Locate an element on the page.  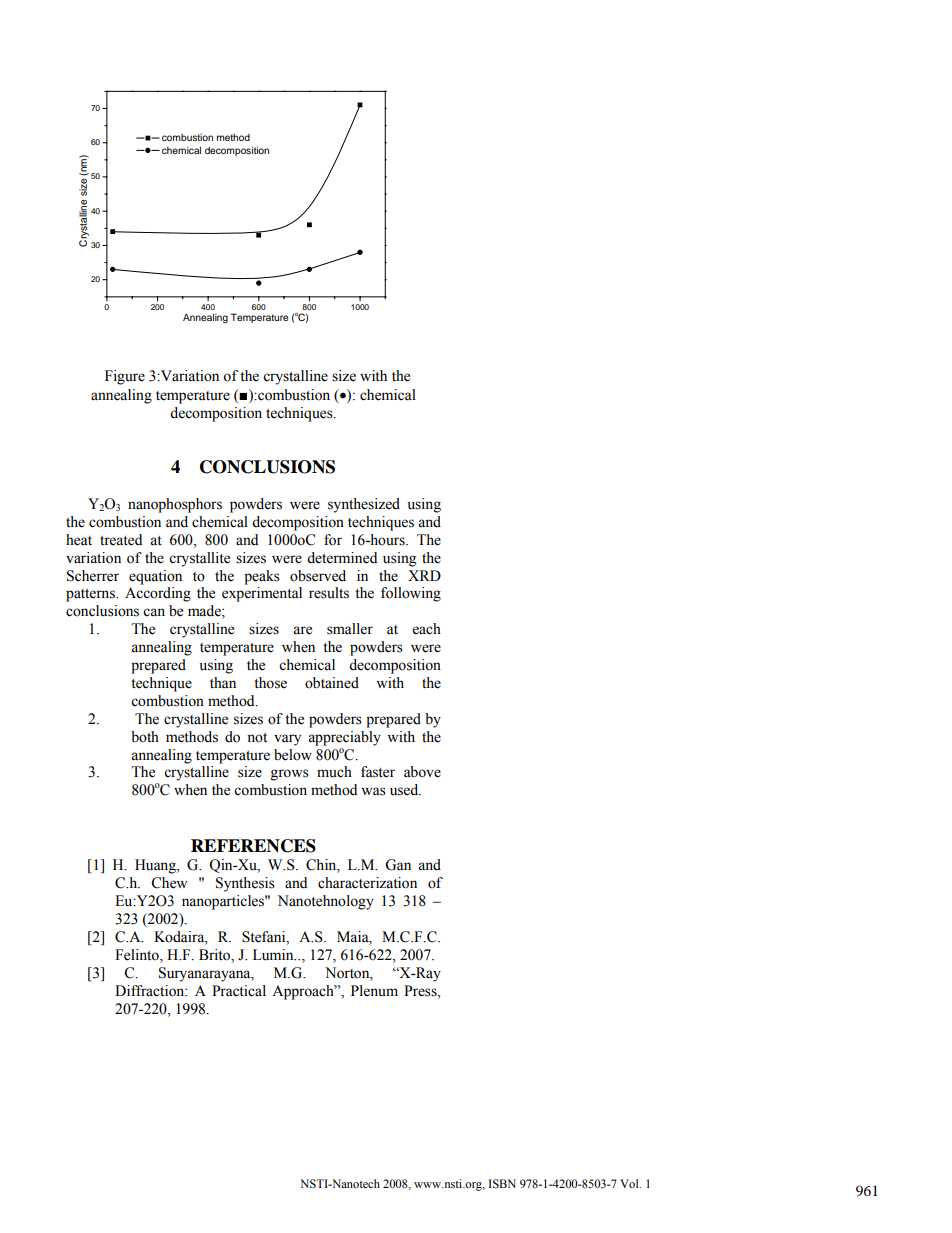
both is located at coordinates (145, 737).
